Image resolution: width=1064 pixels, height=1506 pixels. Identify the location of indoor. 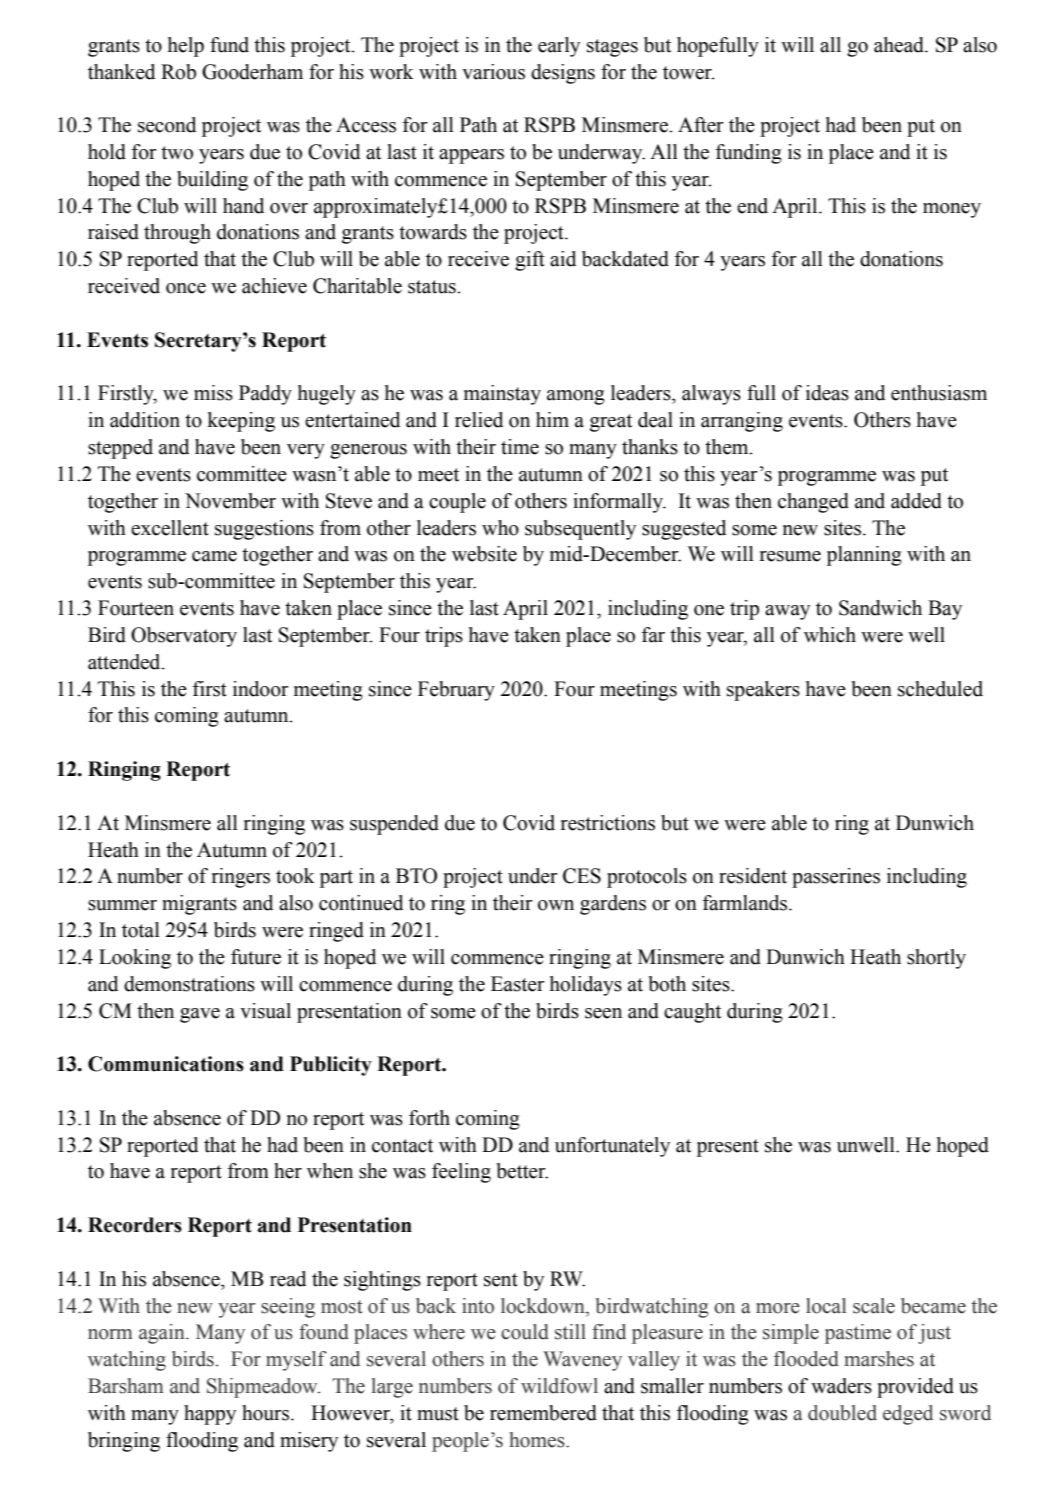
(261, 689).
